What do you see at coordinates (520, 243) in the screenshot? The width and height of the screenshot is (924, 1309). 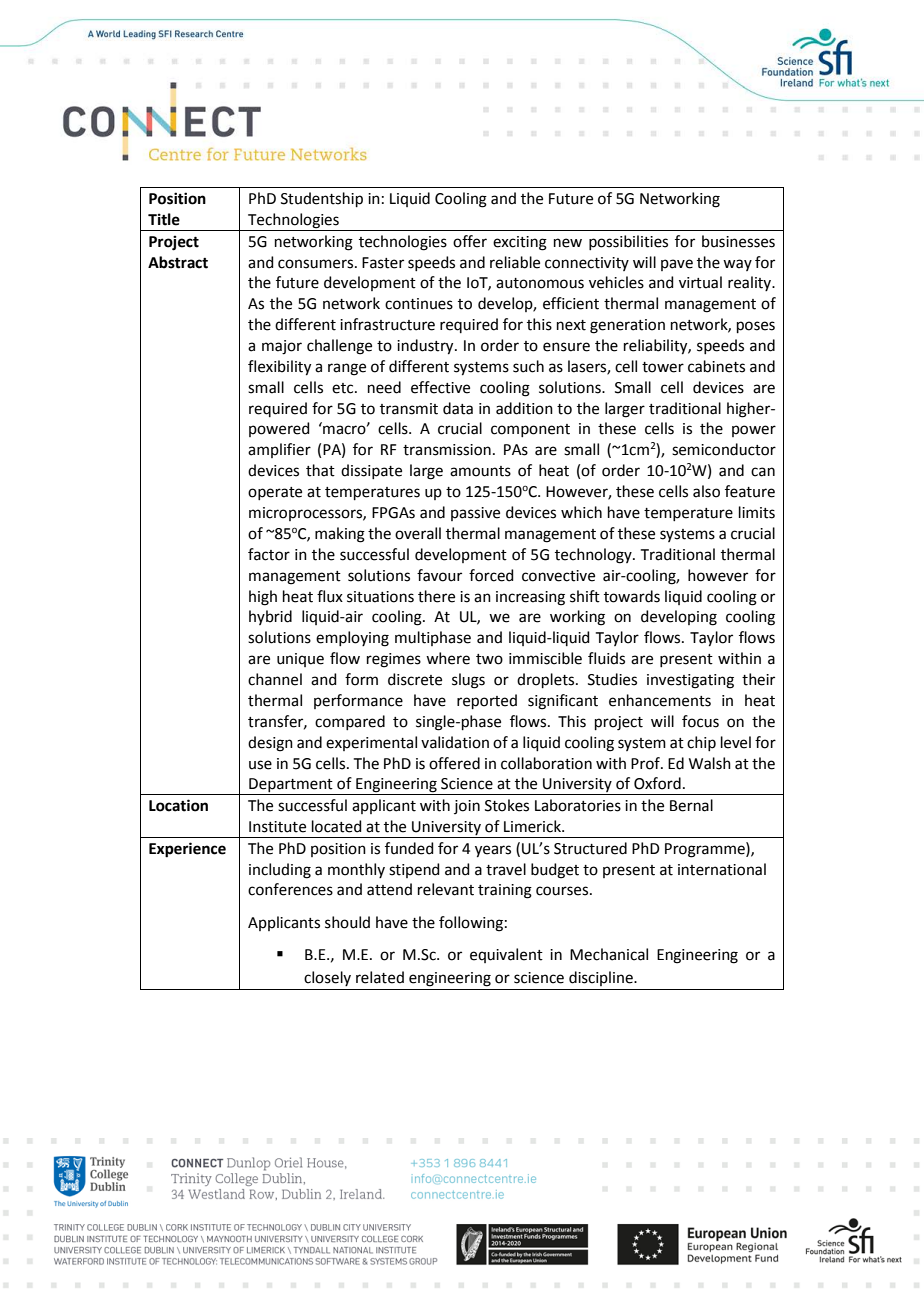 I see `exciting` at bounding box center [520, 243].
